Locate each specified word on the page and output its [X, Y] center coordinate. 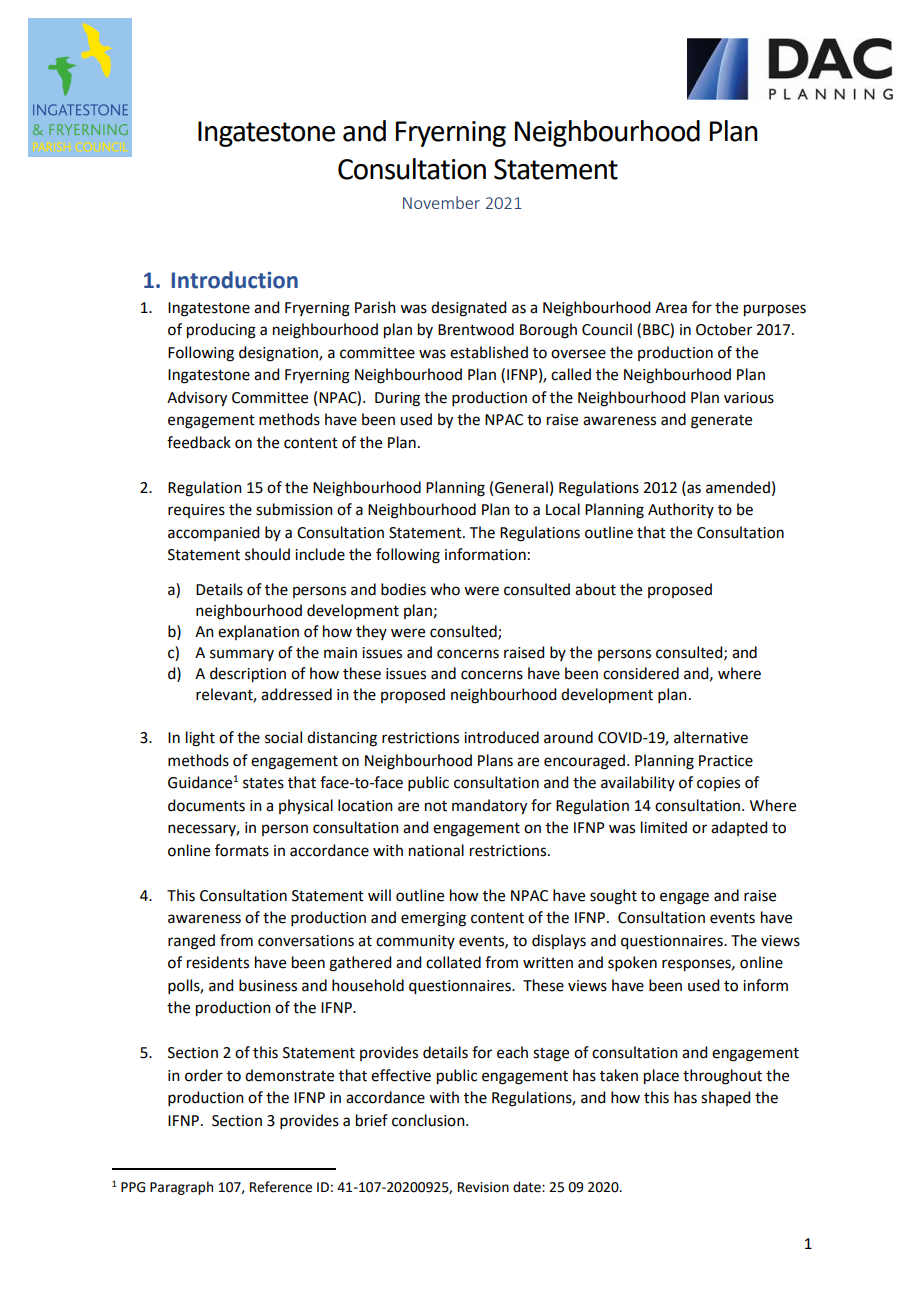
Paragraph [181, 1188]
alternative [711, 737]
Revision [483, 1187]
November [441, 202]
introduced [501, 737]
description [248, 675]
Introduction [235, 280]
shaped [725, 1098]
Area [671, 308]
